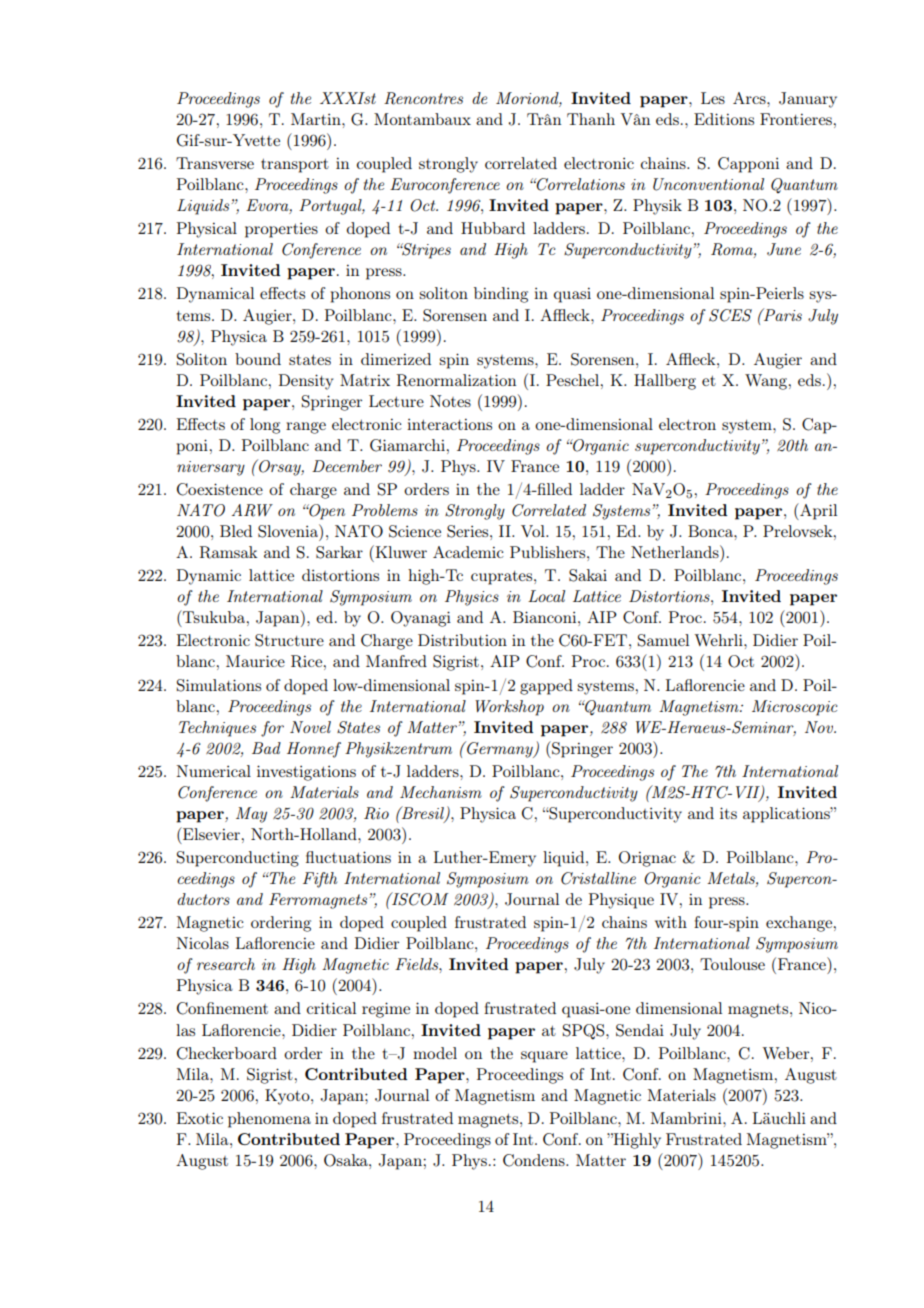 This screenshot has height=1308, width=924. What do you see at coordinates (288, 1097) in the screenshot?
I see `Kyoto` at bounding box center [288, 1097].
